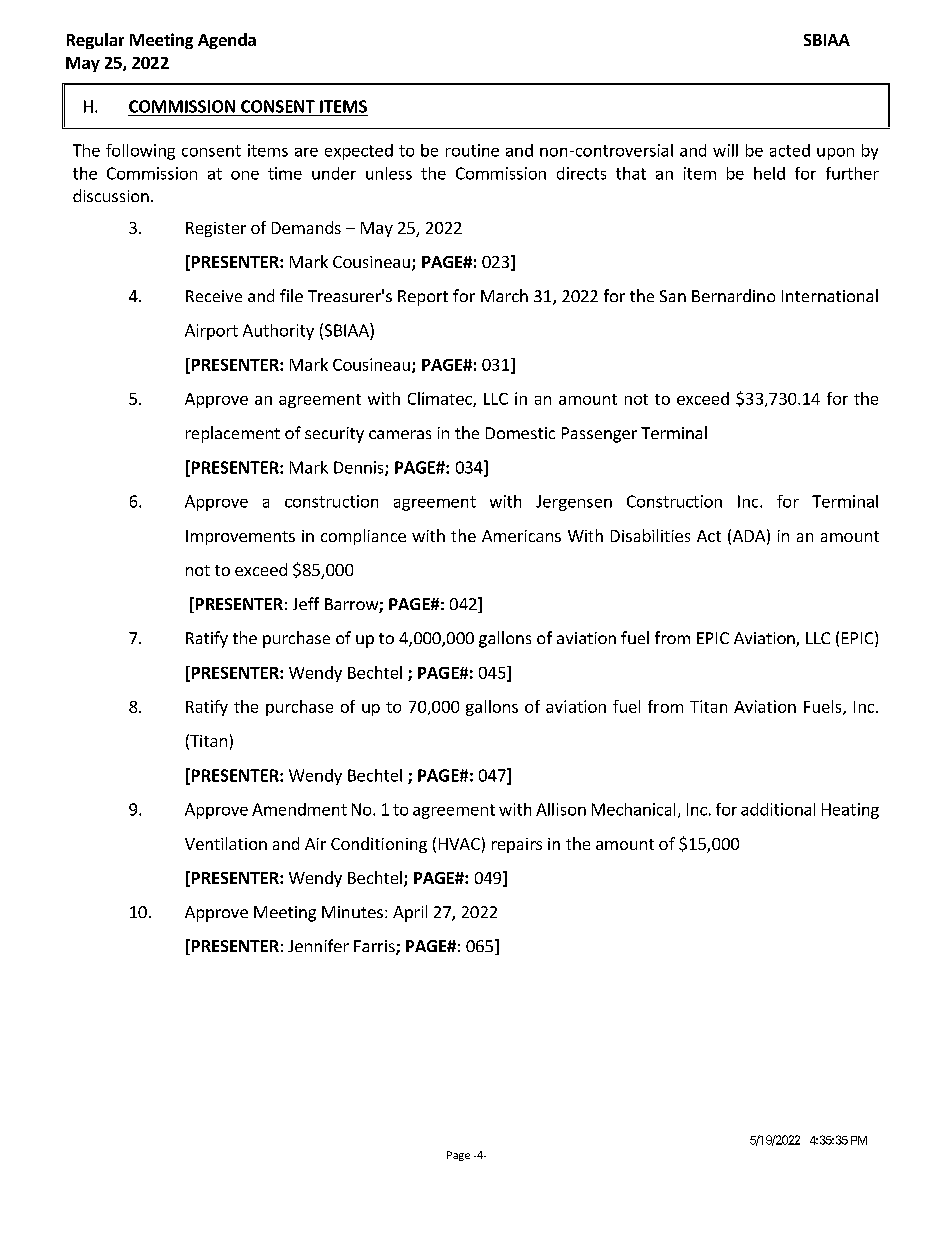 Image resolution: width=952 pixels, height=1233 pixels. Describe the element at coordinates (226, 843) in the screenshot. I see `Ventilation` at that location.
